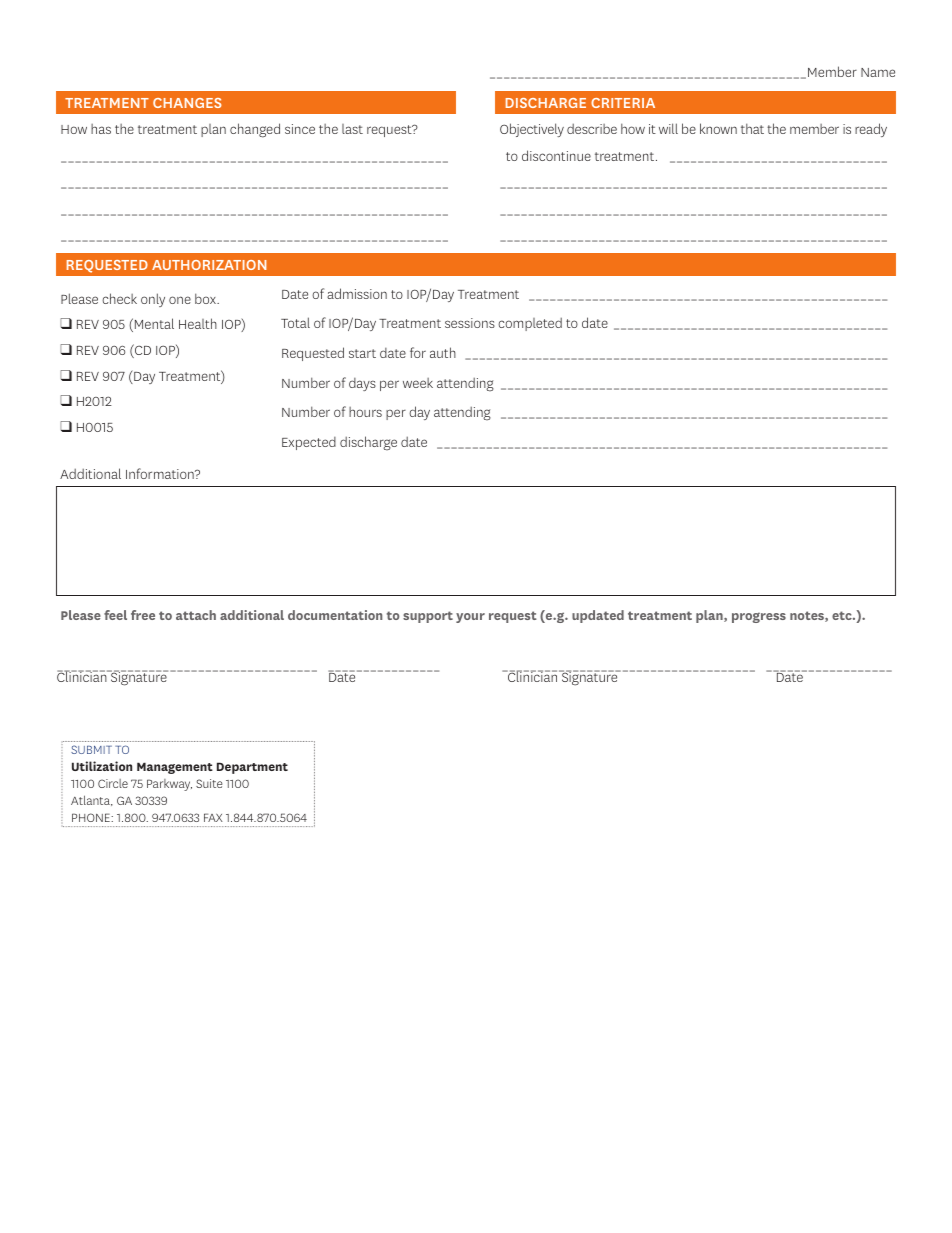 This screenshot has width=952, height=1233. I want to click on Department, so click(252, 768).
